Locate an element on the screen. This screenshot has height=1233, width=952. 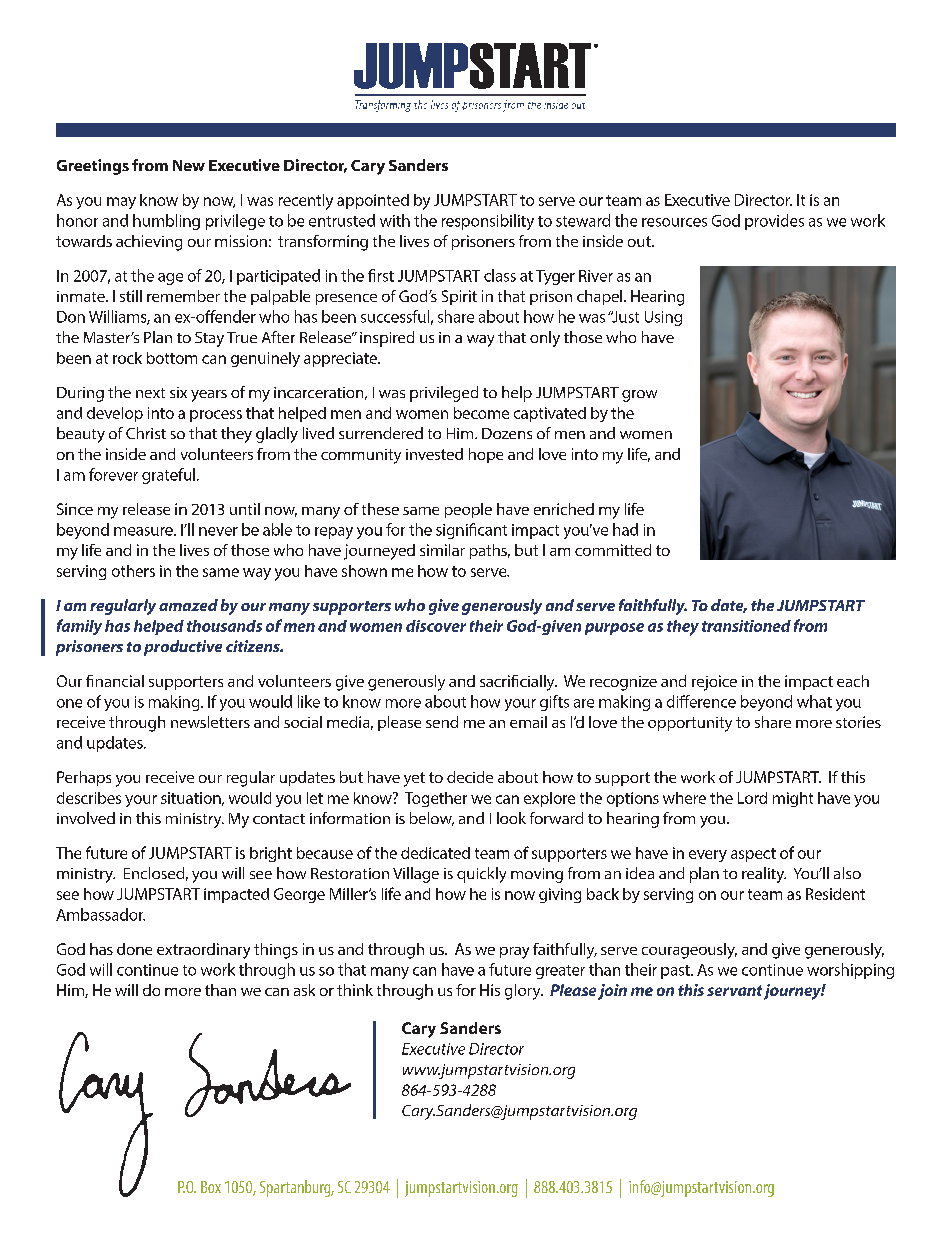
send is located at coordinates (442, 722).
